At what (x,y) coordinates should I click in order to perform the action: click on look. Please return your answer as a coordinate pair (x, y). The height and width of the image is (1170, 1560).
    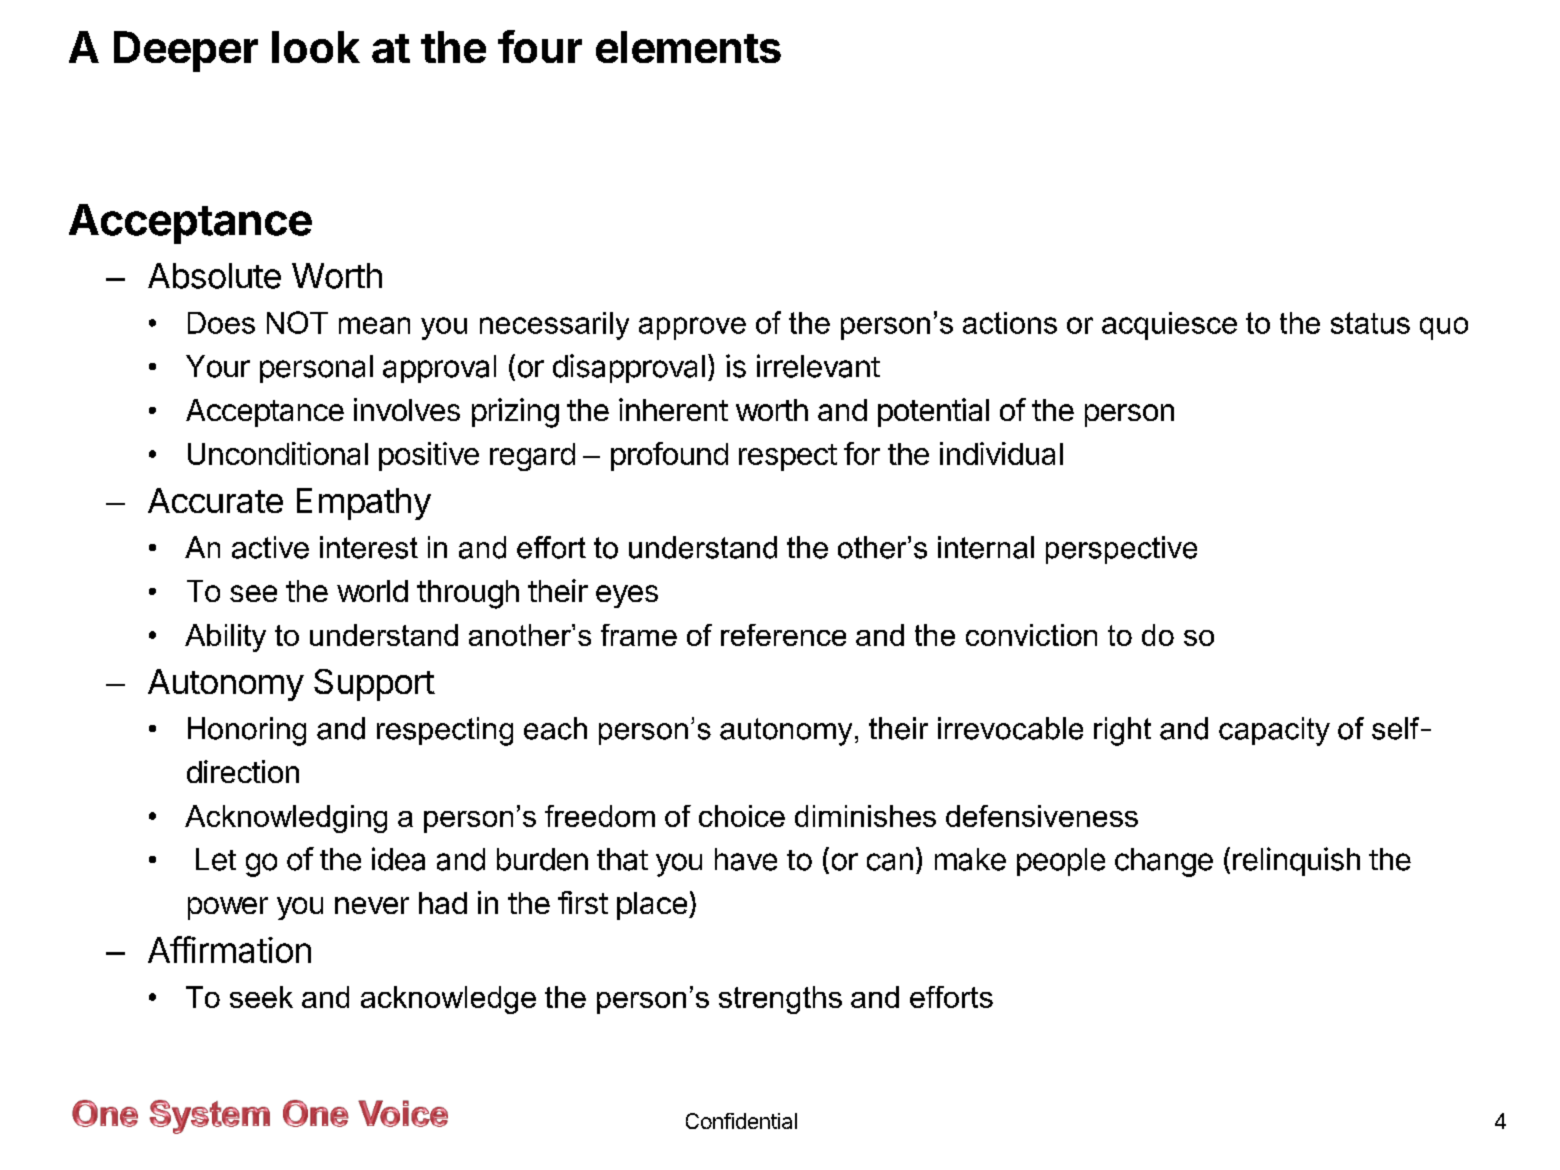
    Looking at the image, I should click on (316, 47).
